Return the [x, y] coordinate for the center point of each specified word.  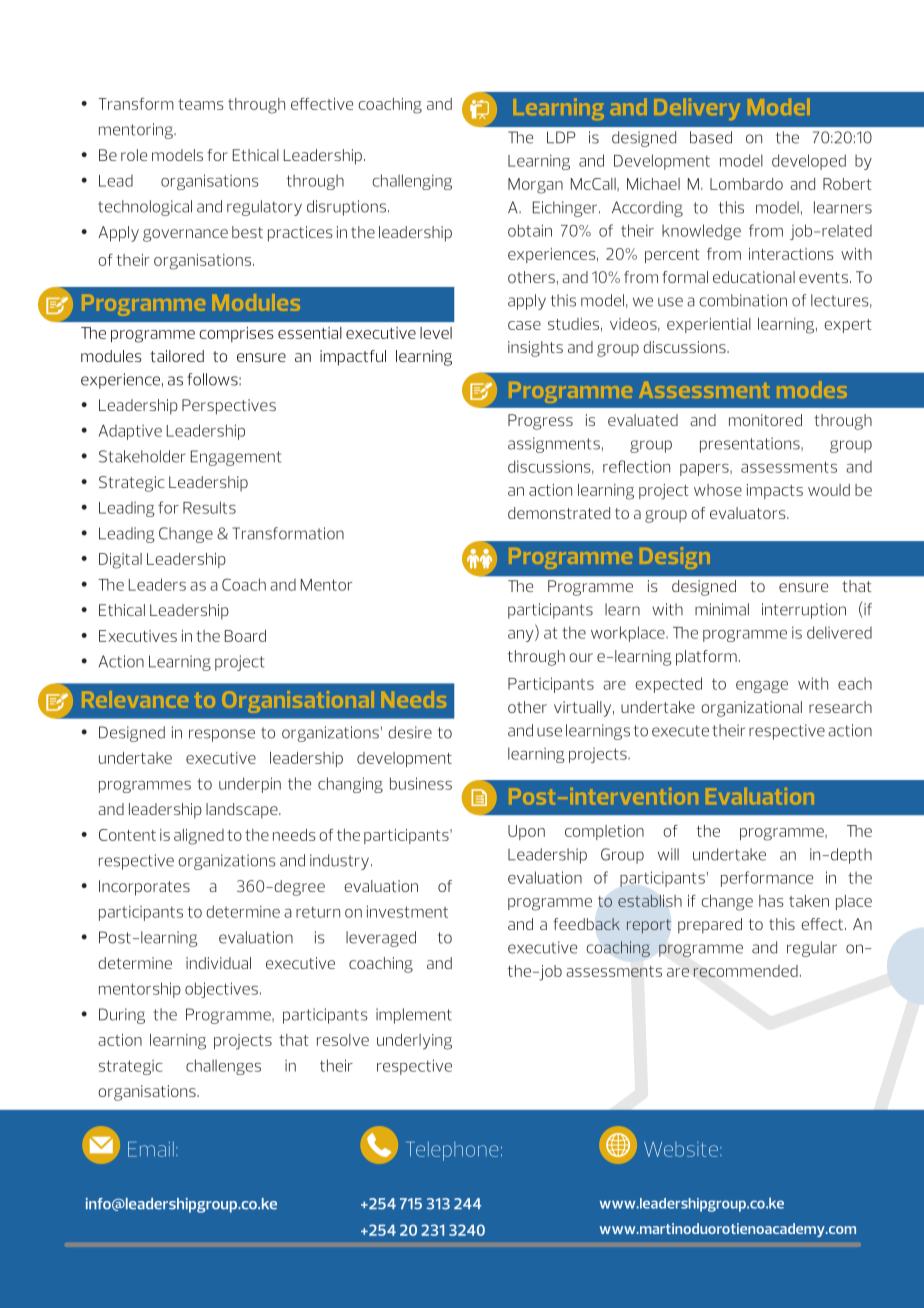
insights [535, 349]
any [522, 636]
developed [809, 162]
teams [201, 104]
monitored [765, 420]
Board [245, 636]
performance [767, 879]
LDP [561, 137]
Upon [526, 832]
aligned [199, 837]
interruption [804, 611]
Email [151, 1149]
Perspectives [229, 407]
